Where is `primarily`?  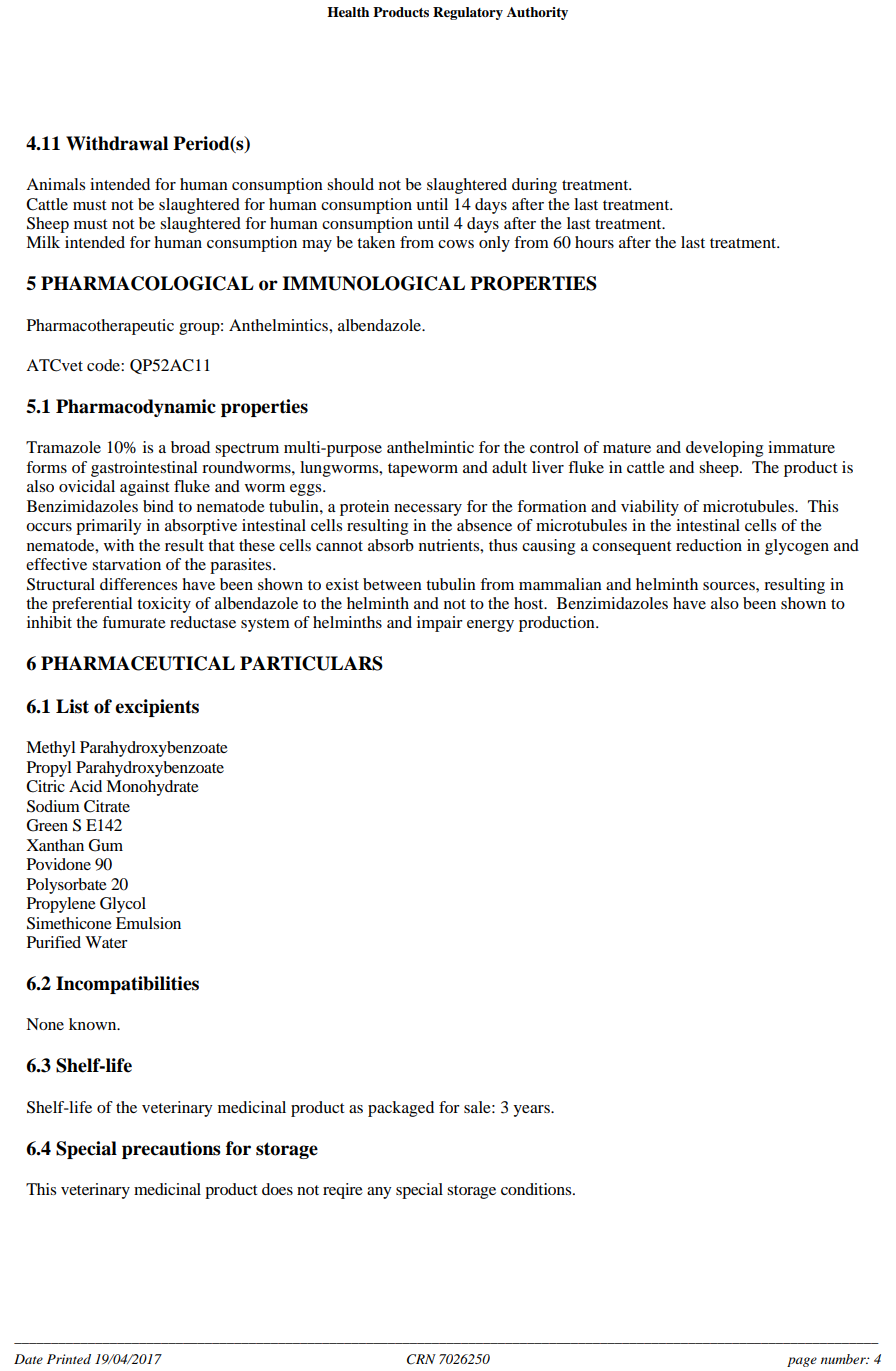 primarily is located at coordinates (108, 527).
